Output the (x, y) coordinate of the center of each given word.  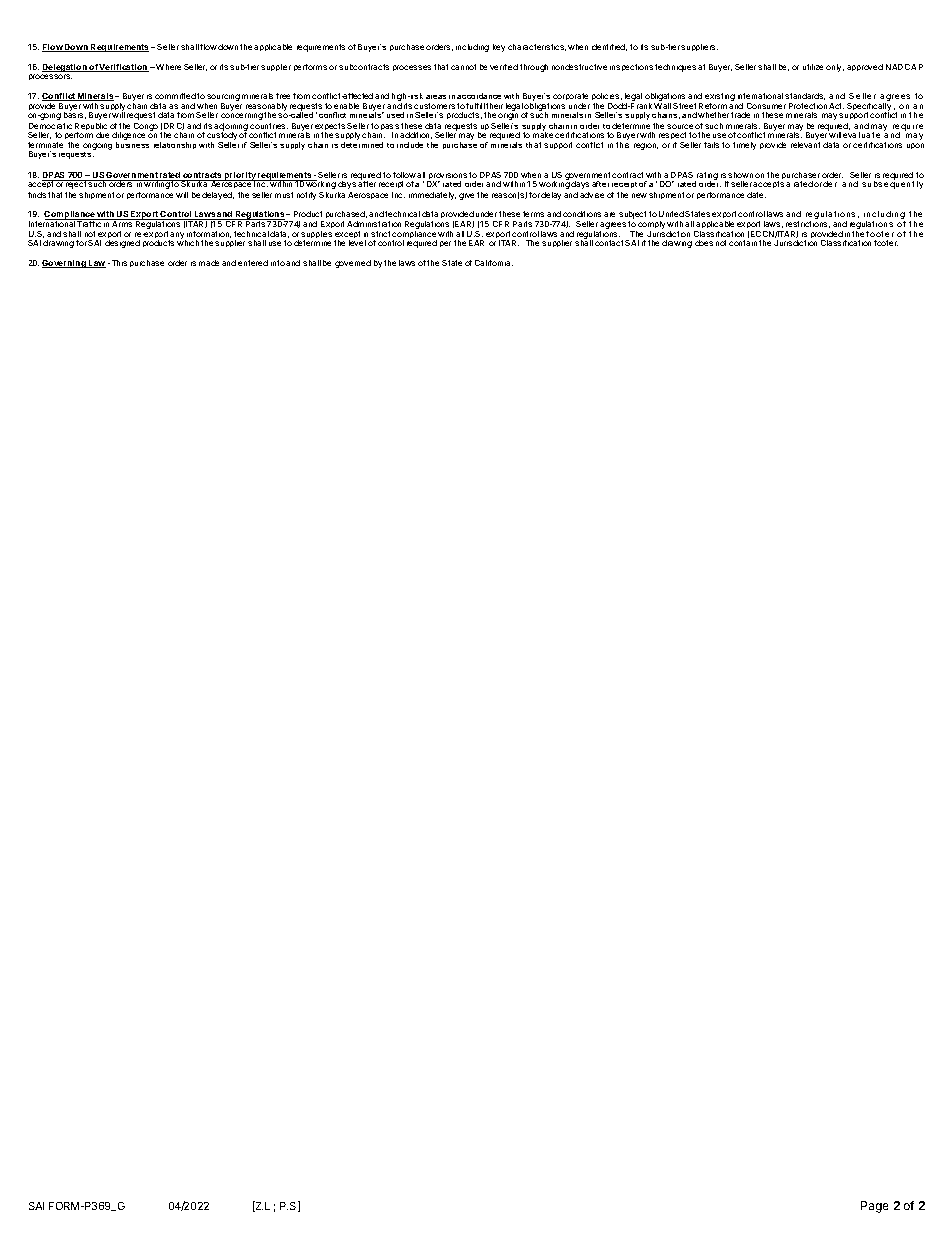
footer (886, 243)
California (494, 263)
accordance (479, 96)
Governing (65, 264)
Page (874, 1207)
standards (805, 96)
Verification (123, 68)
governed (353, 264)
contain (743, 243)
